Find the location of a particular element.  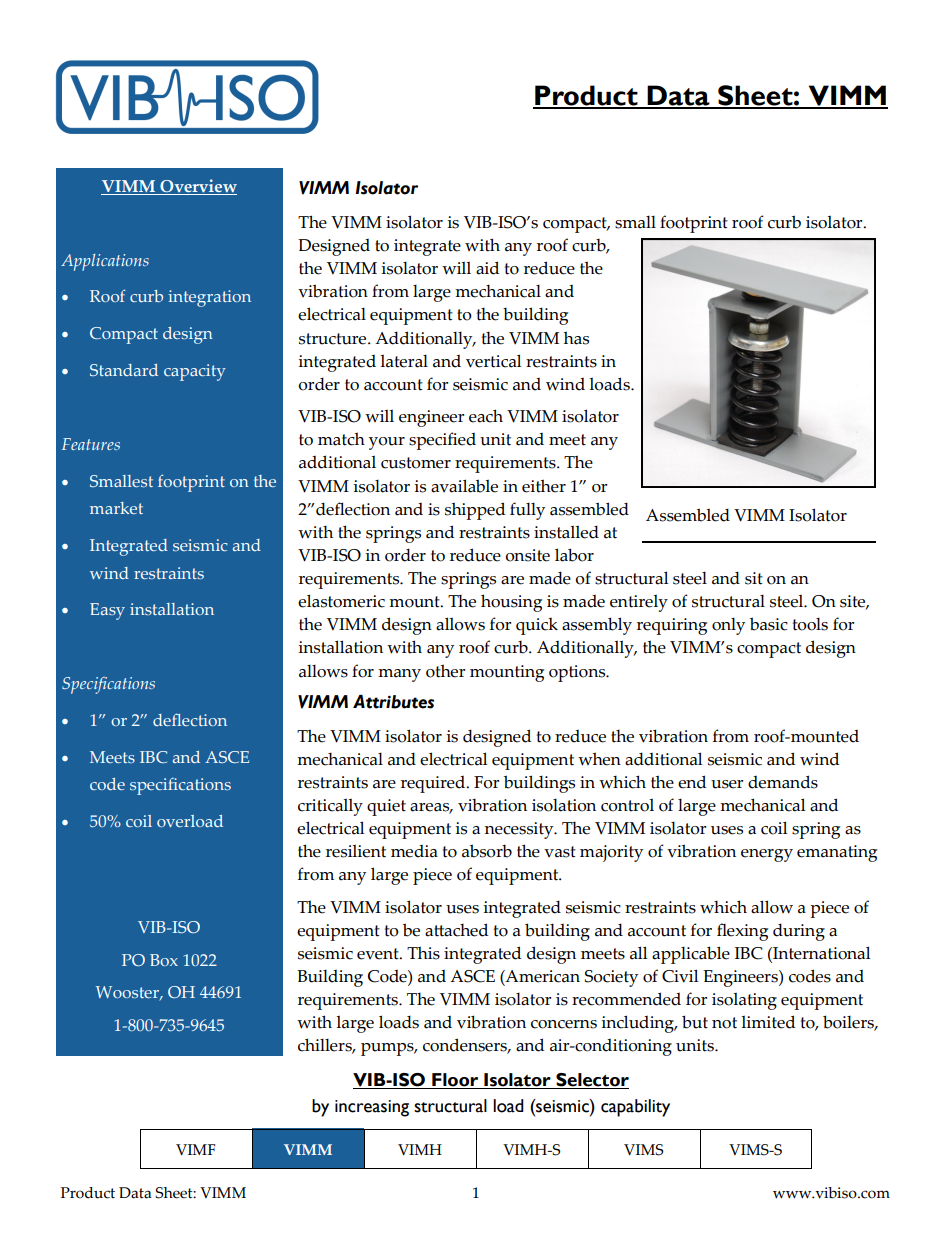

only is located at coordinates (728, 626).
